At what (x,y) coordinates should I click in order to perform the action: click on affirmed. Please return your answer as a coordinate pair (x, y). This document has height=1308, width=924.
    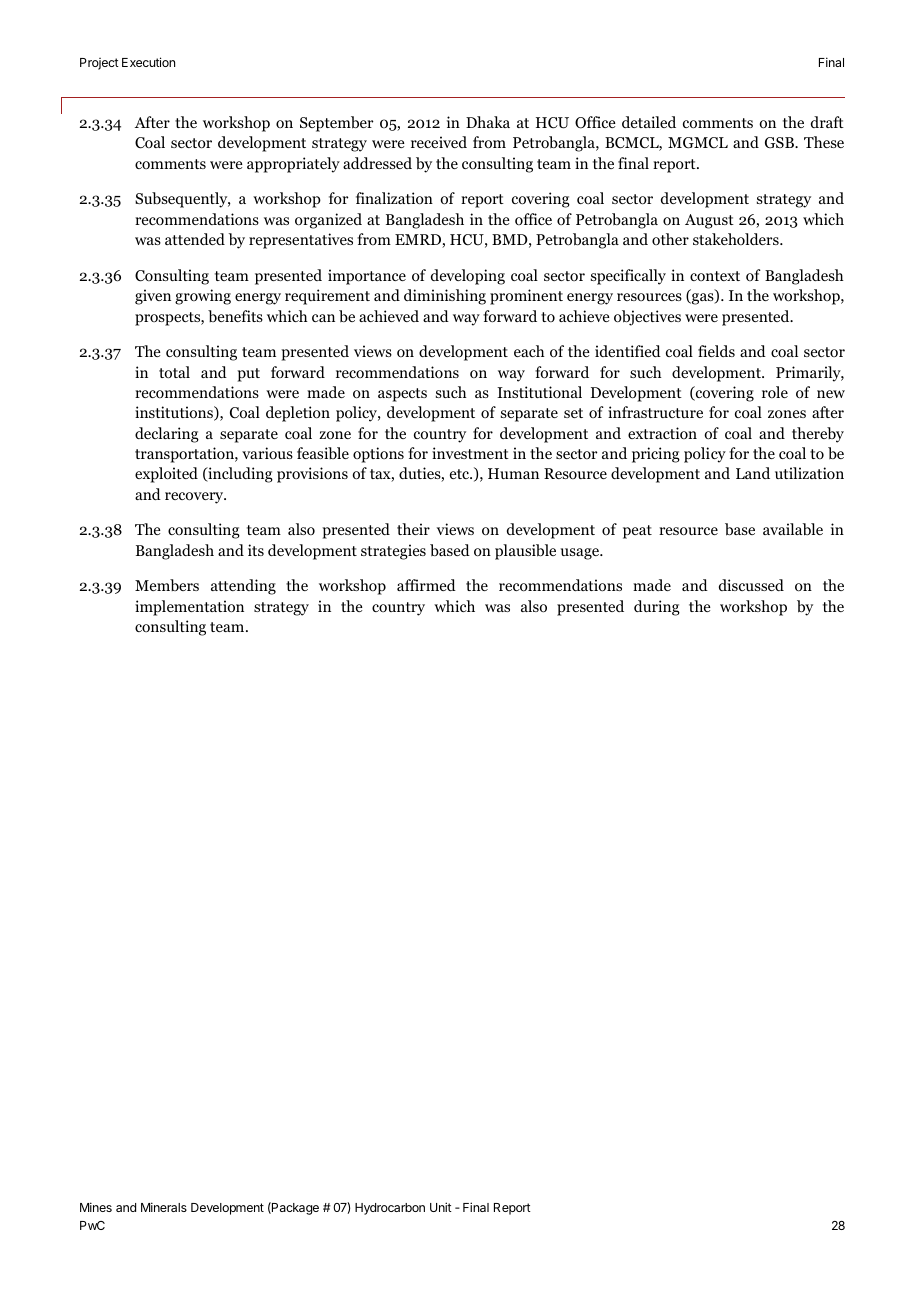
    Looking at the image, I should click on (426, 585).
